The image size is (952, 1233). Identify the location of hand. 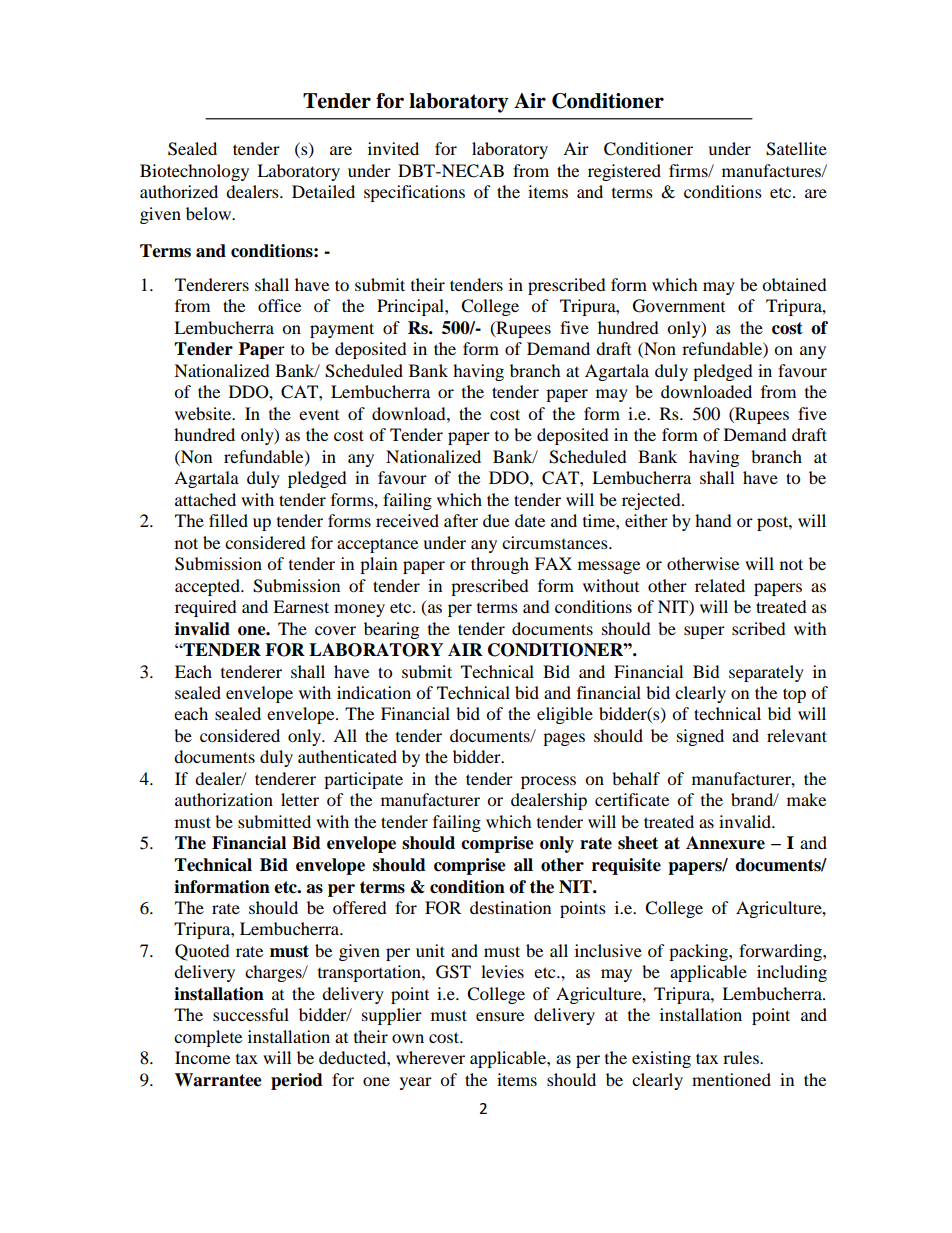
(713, 520).
